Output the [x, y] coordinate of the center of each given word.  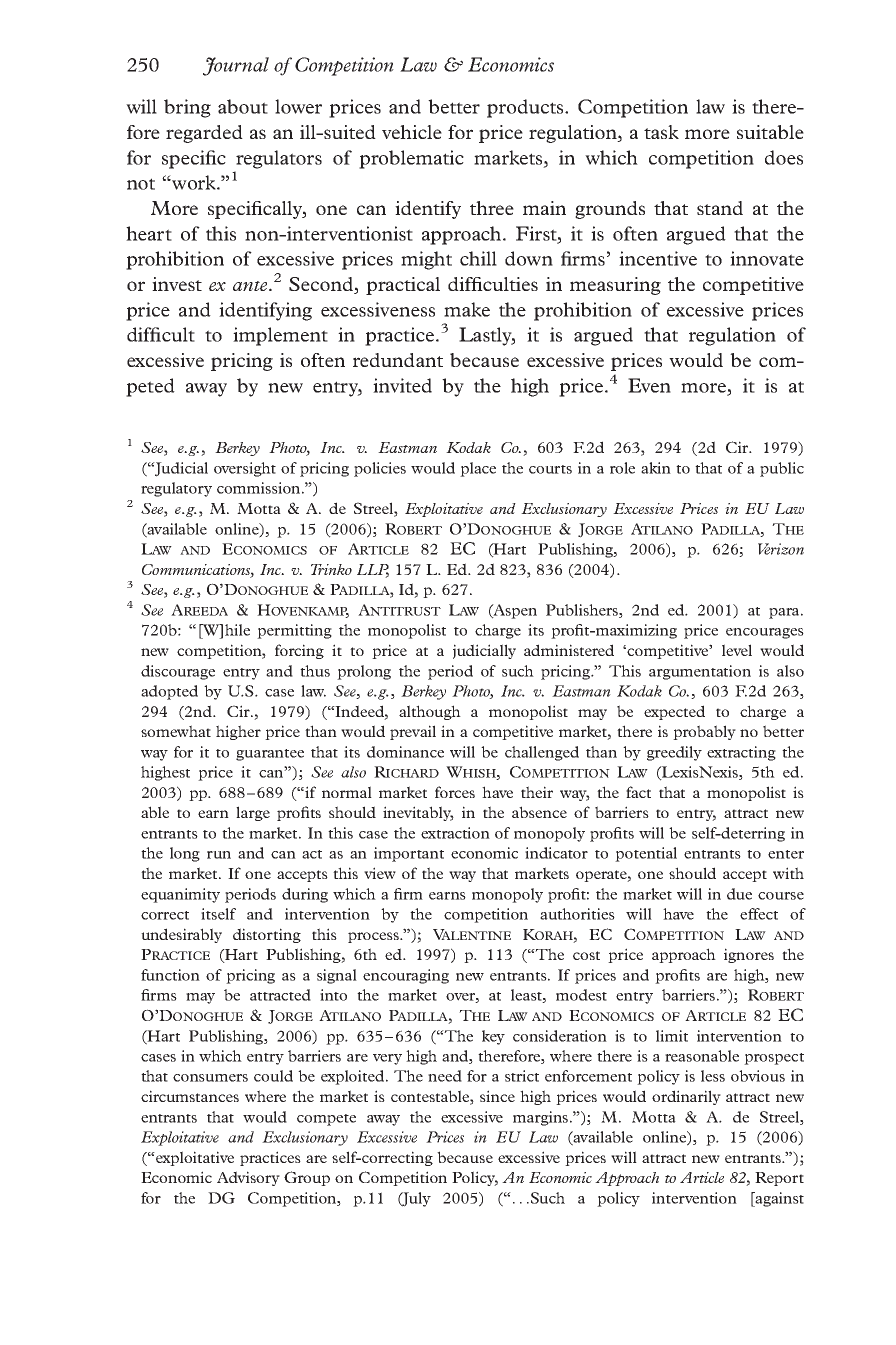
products [526, 108]
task [661, 132]
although [430, 712]
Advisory [248, 1178]
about [243, 106]
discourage [178, 672]
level [737, 650]
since [497, 1096]
